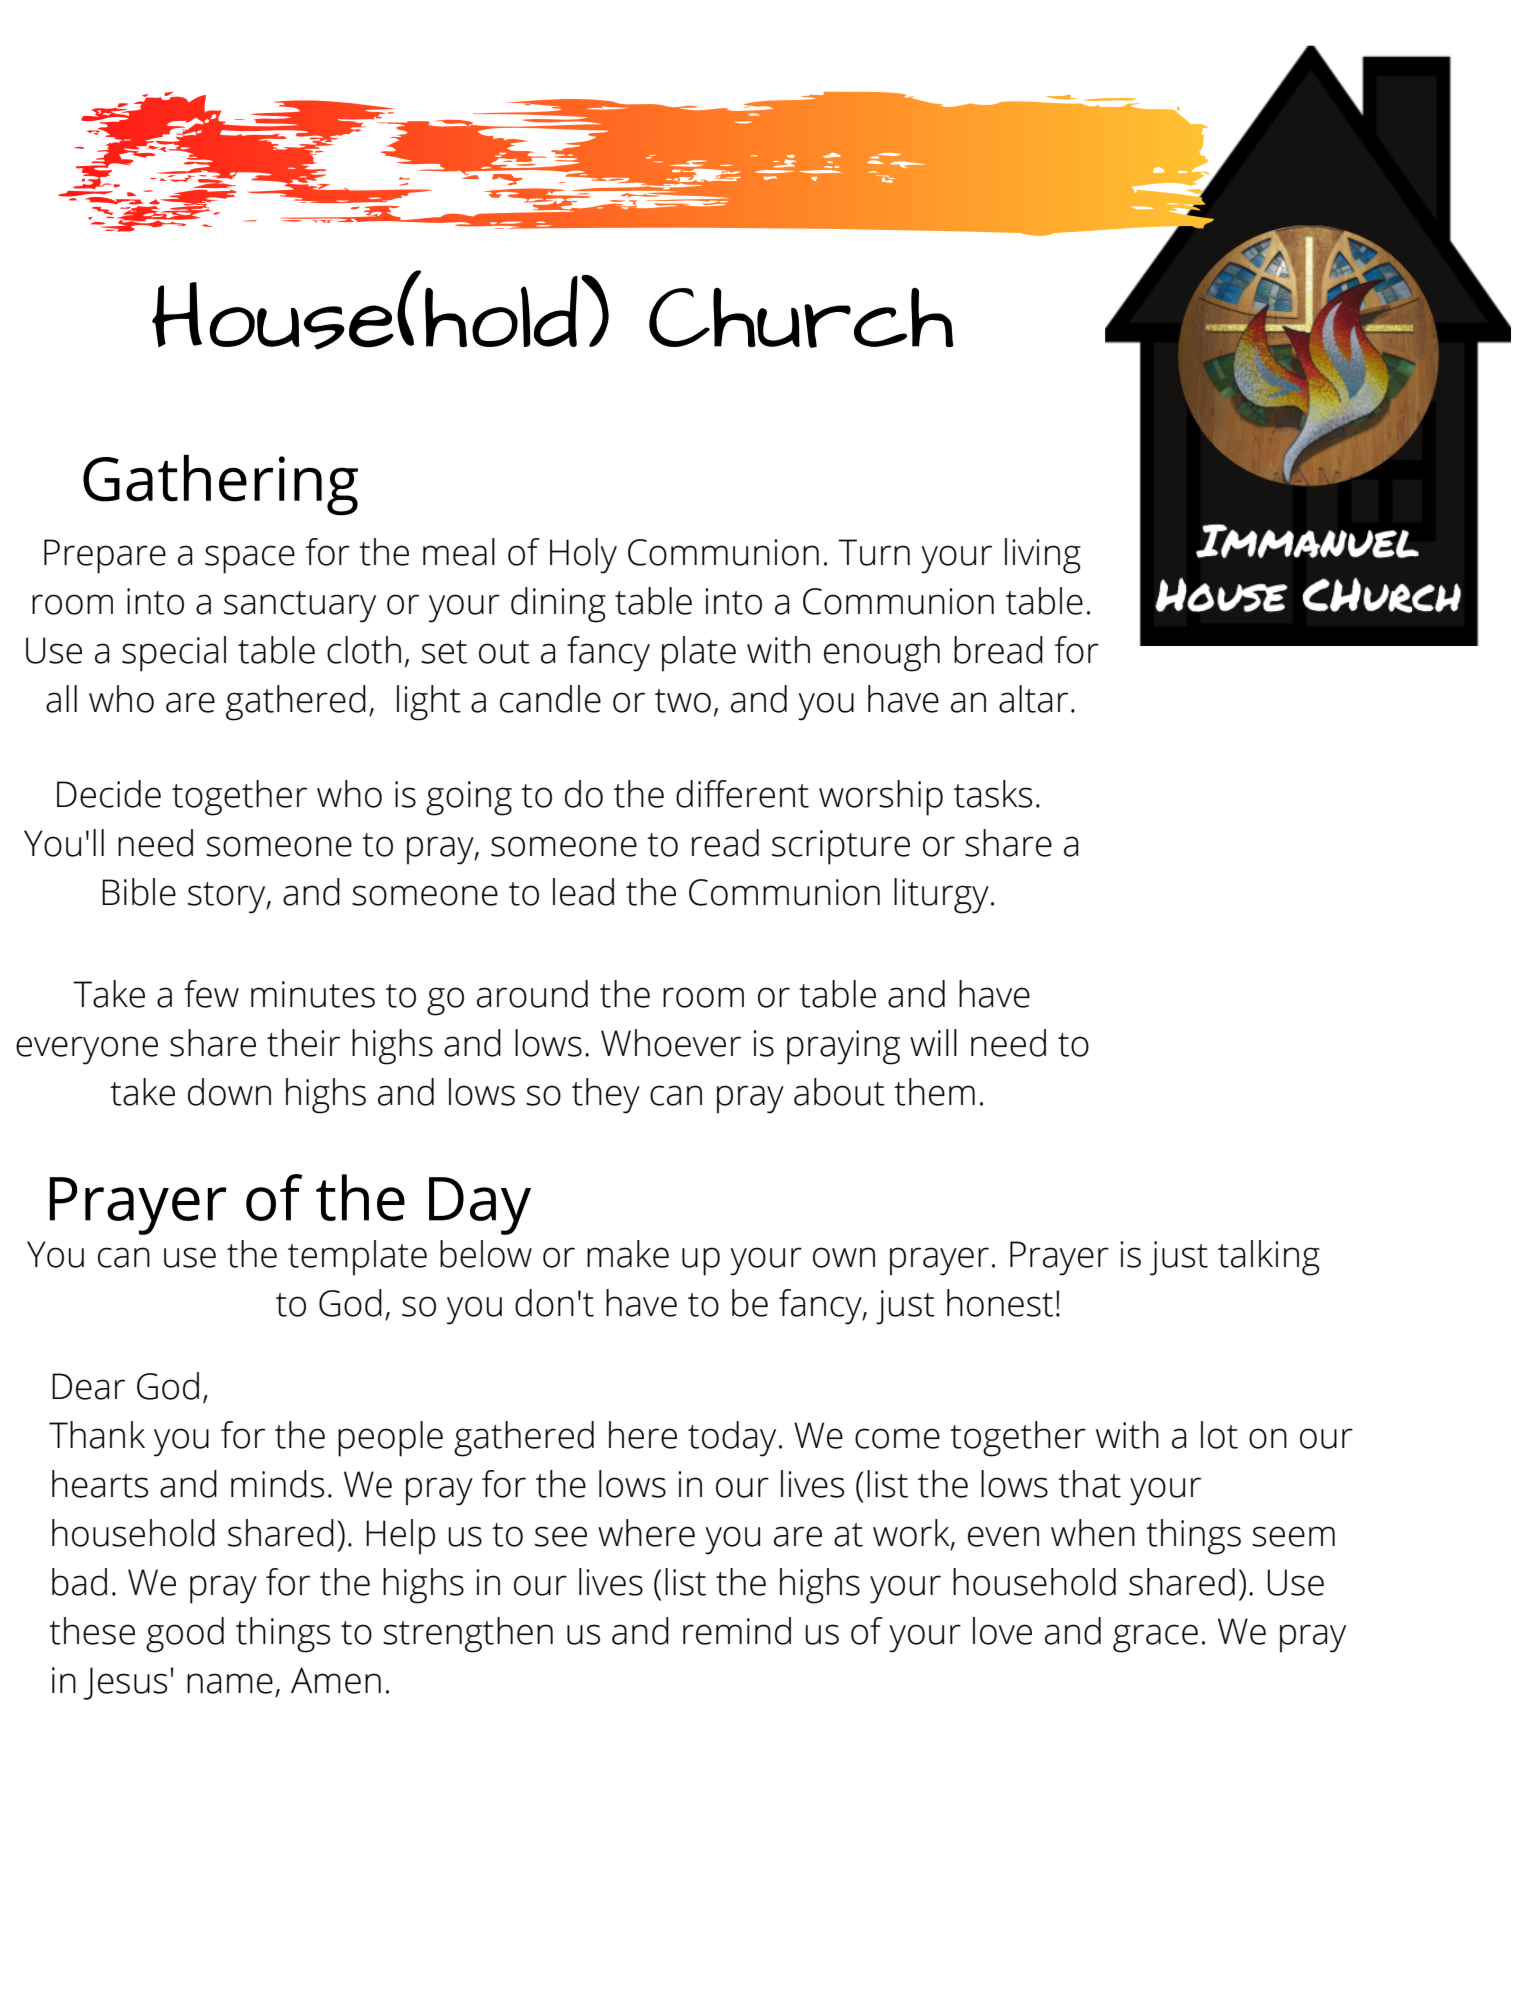 Image resolution: width=1539 pixels, height=1992 pixels. I want to click on Church, so click(801, 318).
